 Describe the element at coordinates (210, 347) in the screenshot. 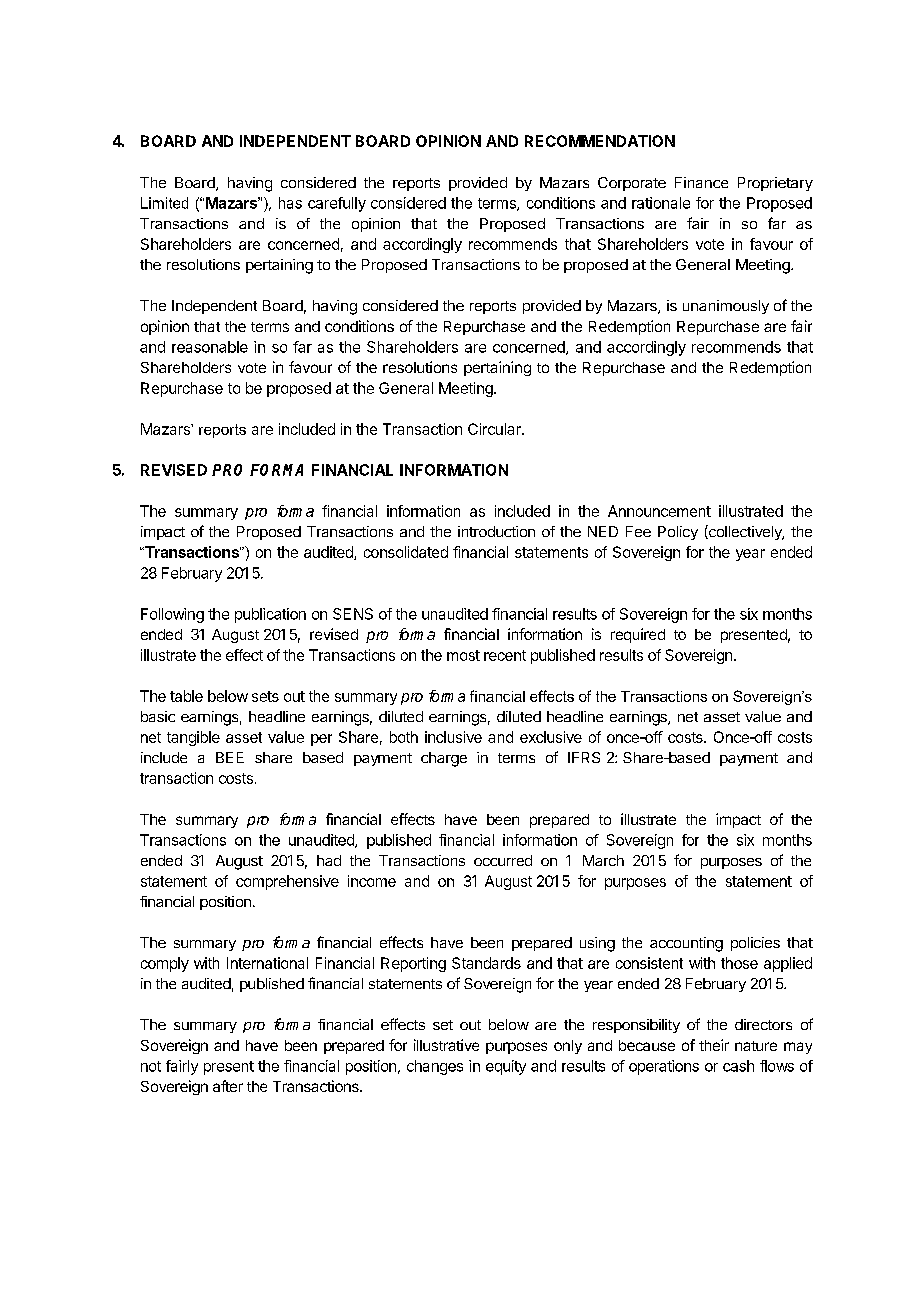

I see `reasonable` at that location.
